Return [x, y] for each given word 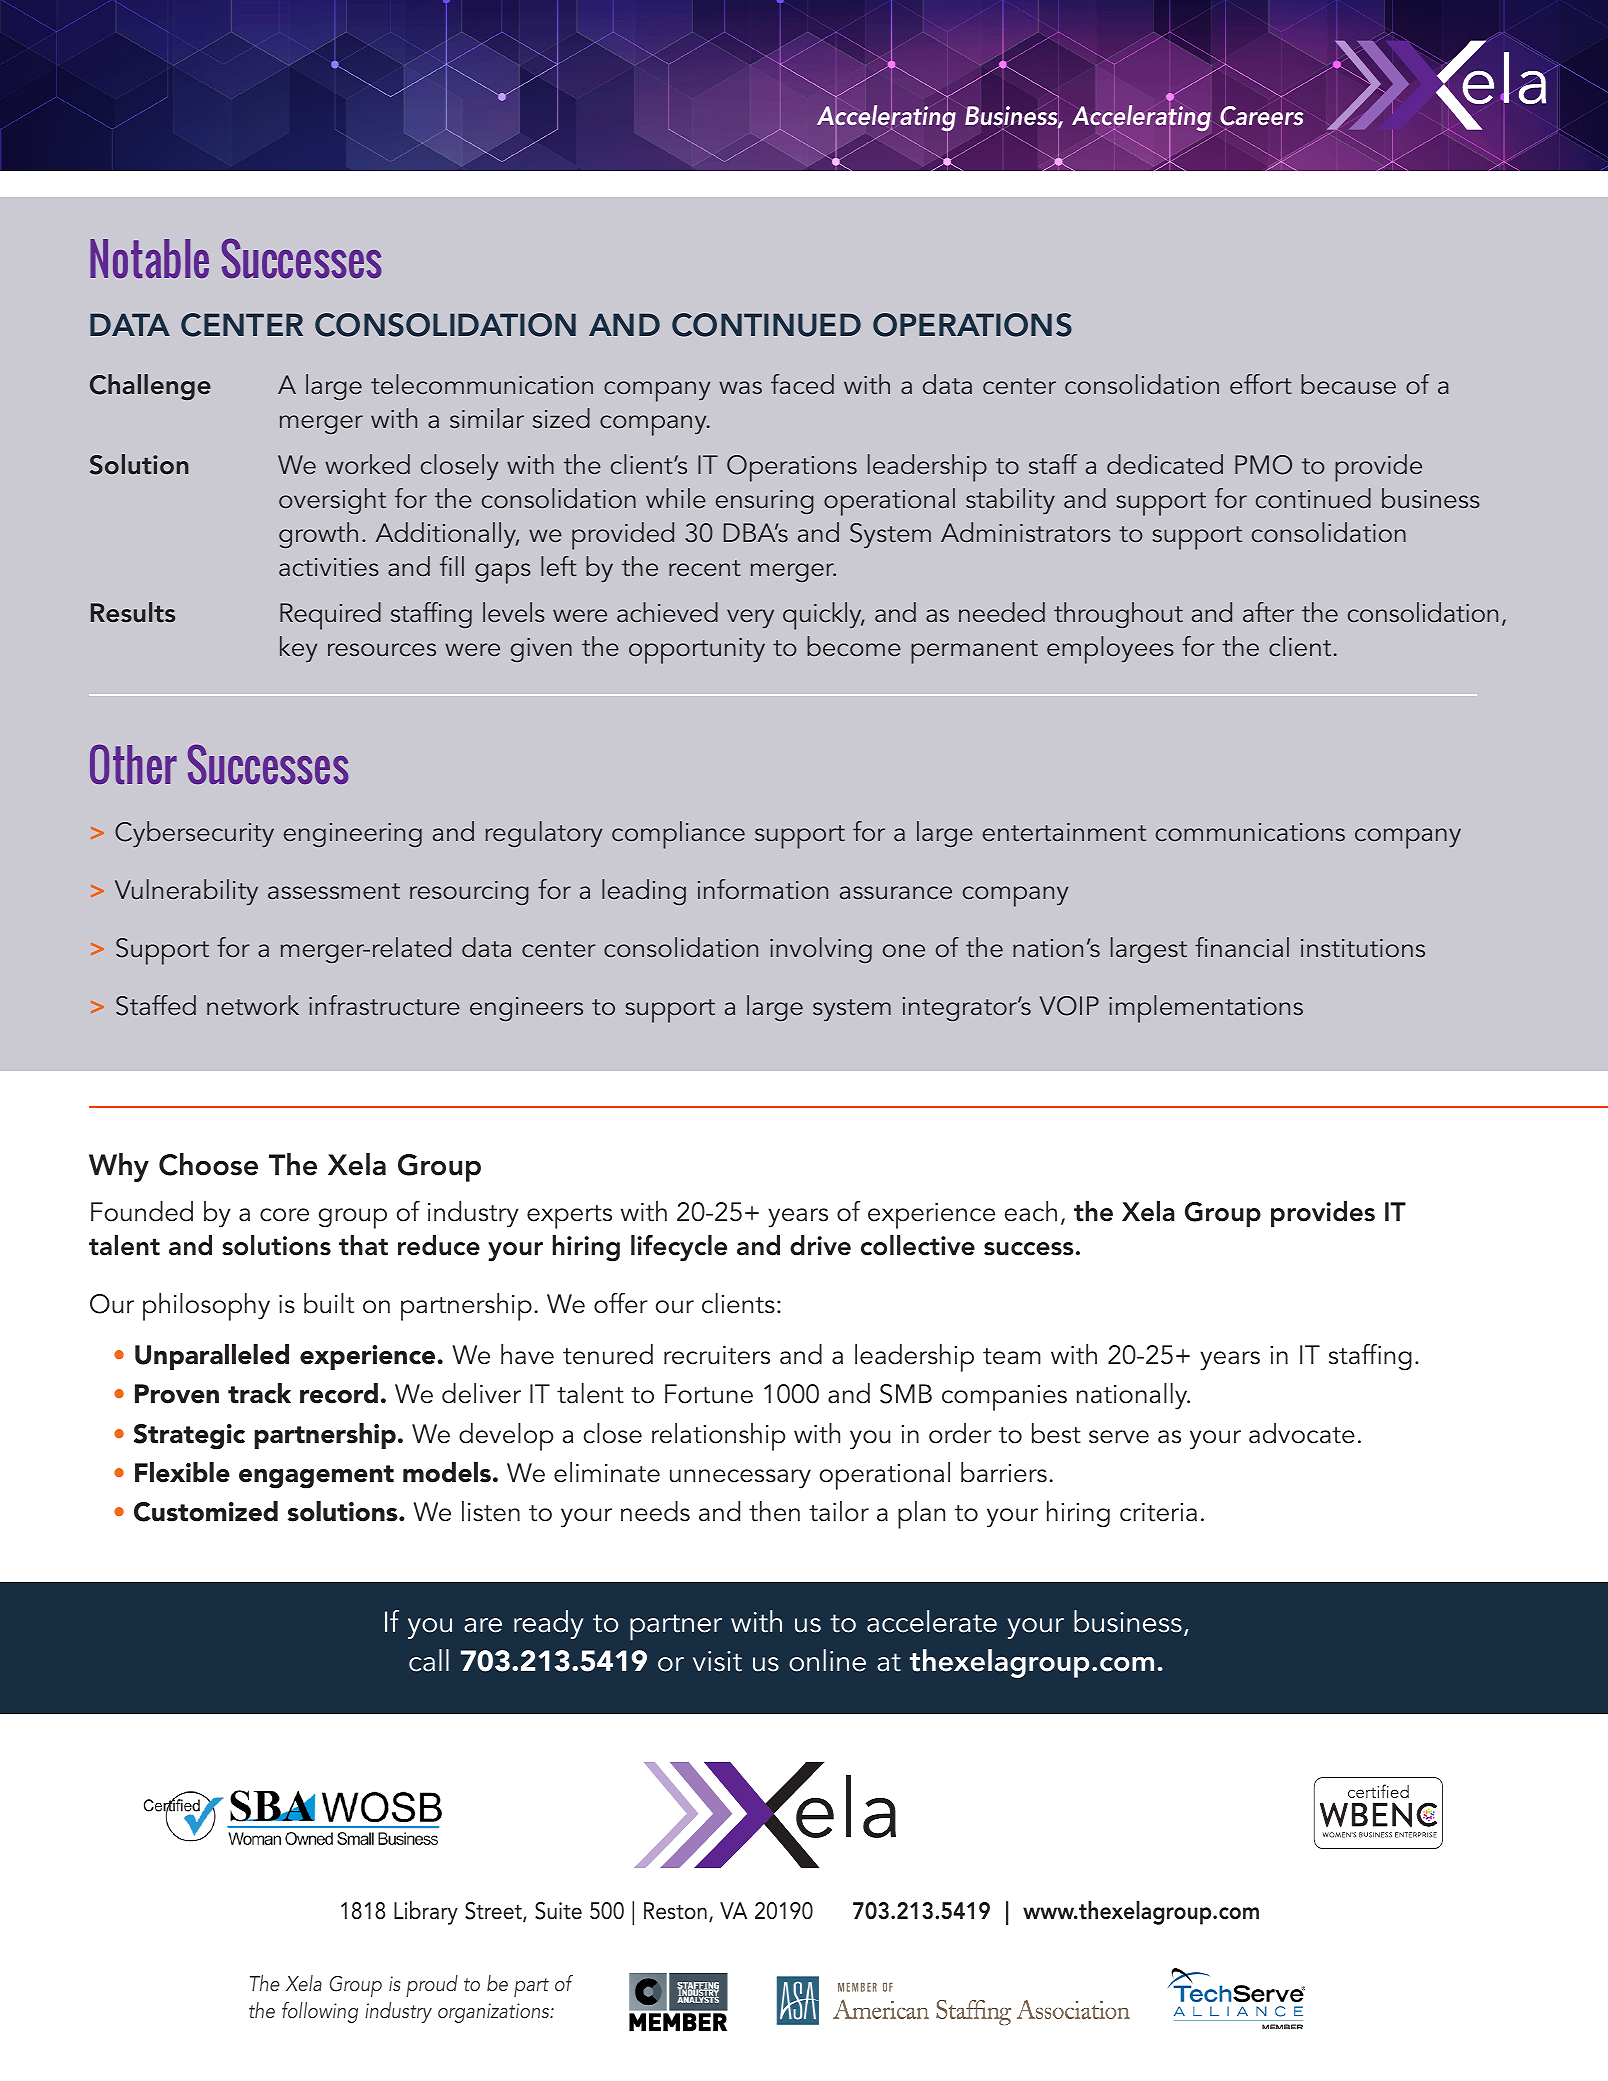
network [253, 1005]
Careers [1261, 116]
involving [821, 950]
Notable [149, 258]
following [320, 2012]
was [740, 388]
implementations [1206, 1009]
